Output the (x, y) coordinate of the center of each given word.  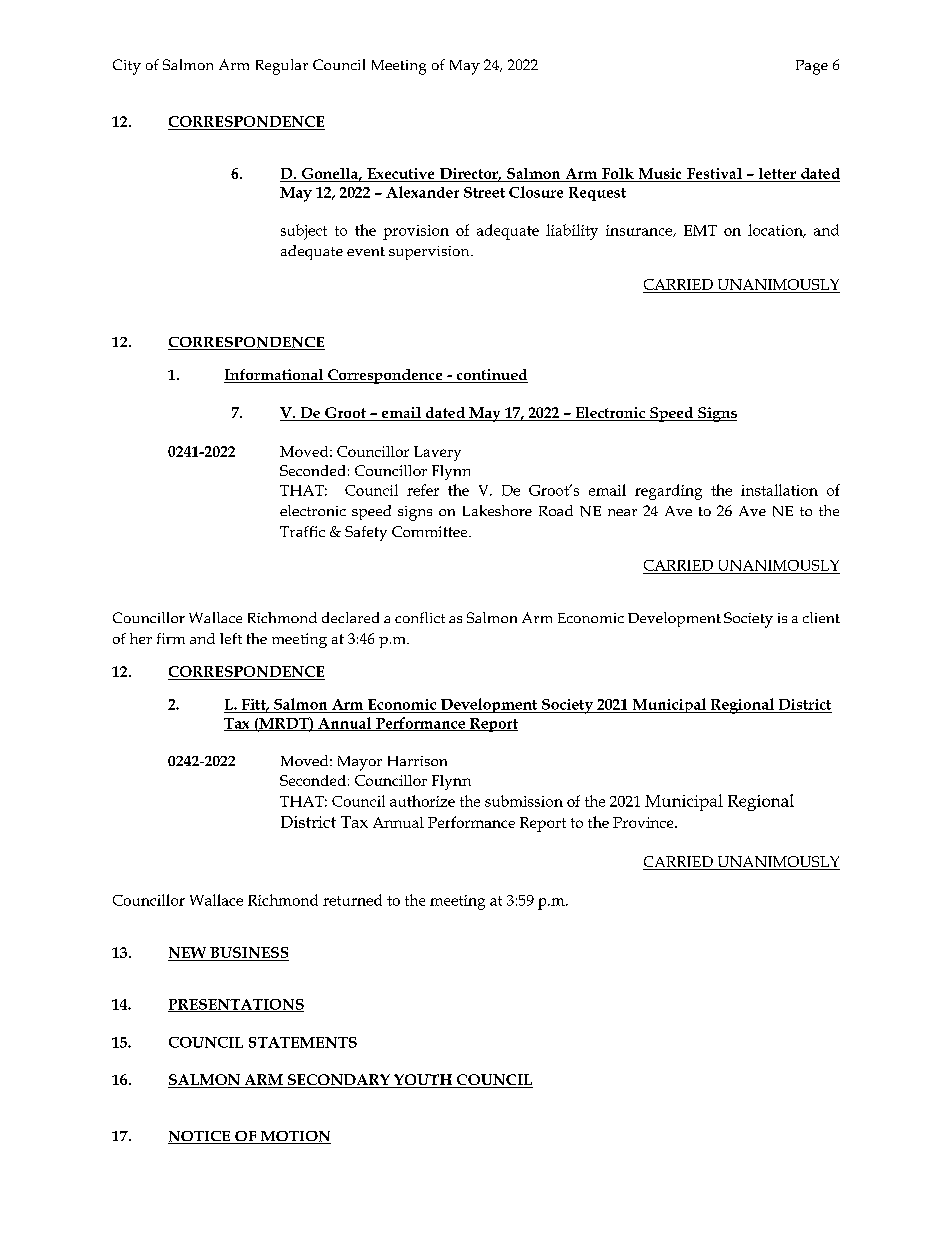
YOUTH (422, 1081)
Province (644, 822)
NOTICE (200, 1137)
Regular (282, 67)
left (231, 638)
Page (812, 67)
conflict (420, 617)
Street (484, 192)
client (821, 617)
